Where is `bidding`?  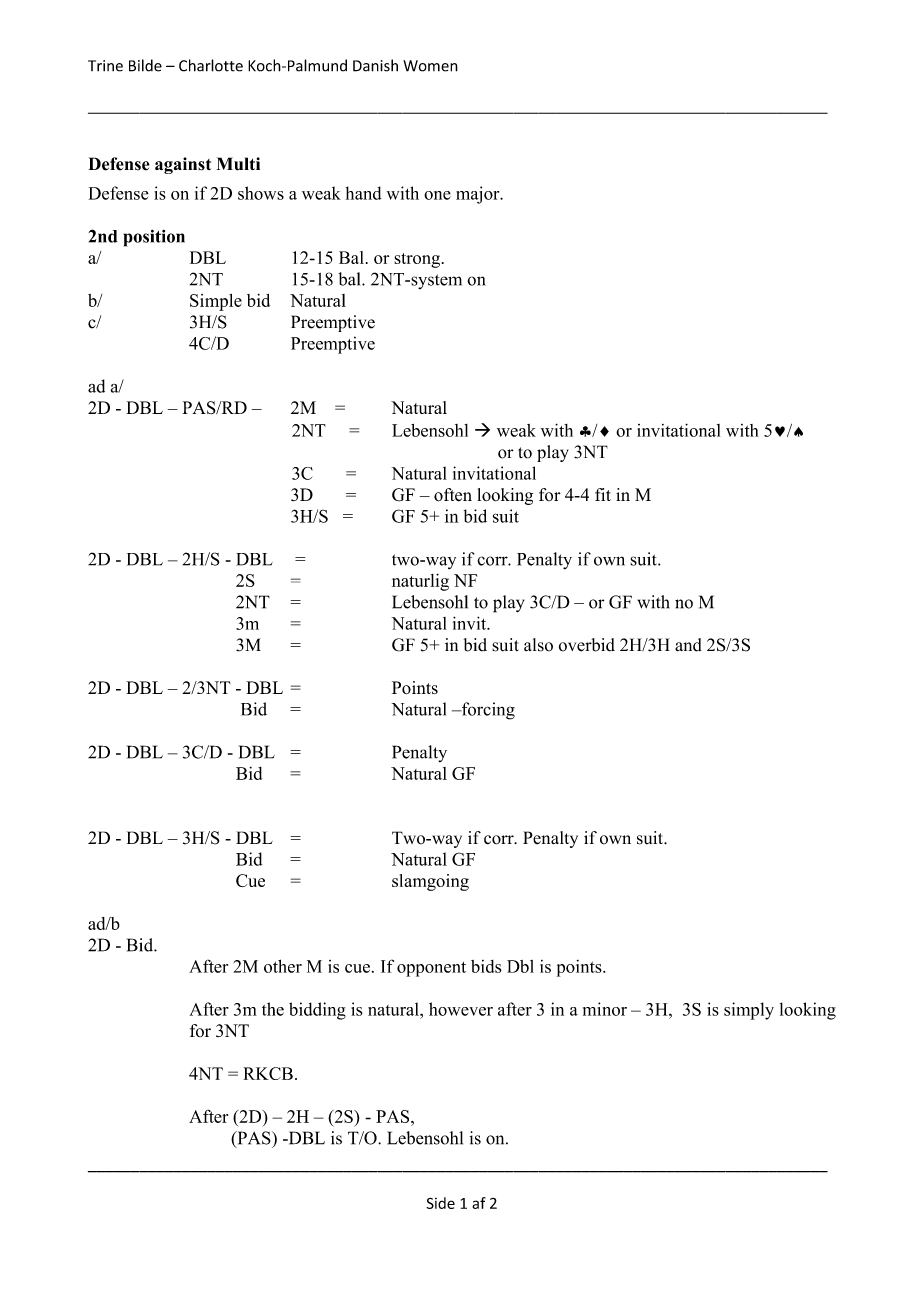 bidding is located at coordinates (317, 1011).
